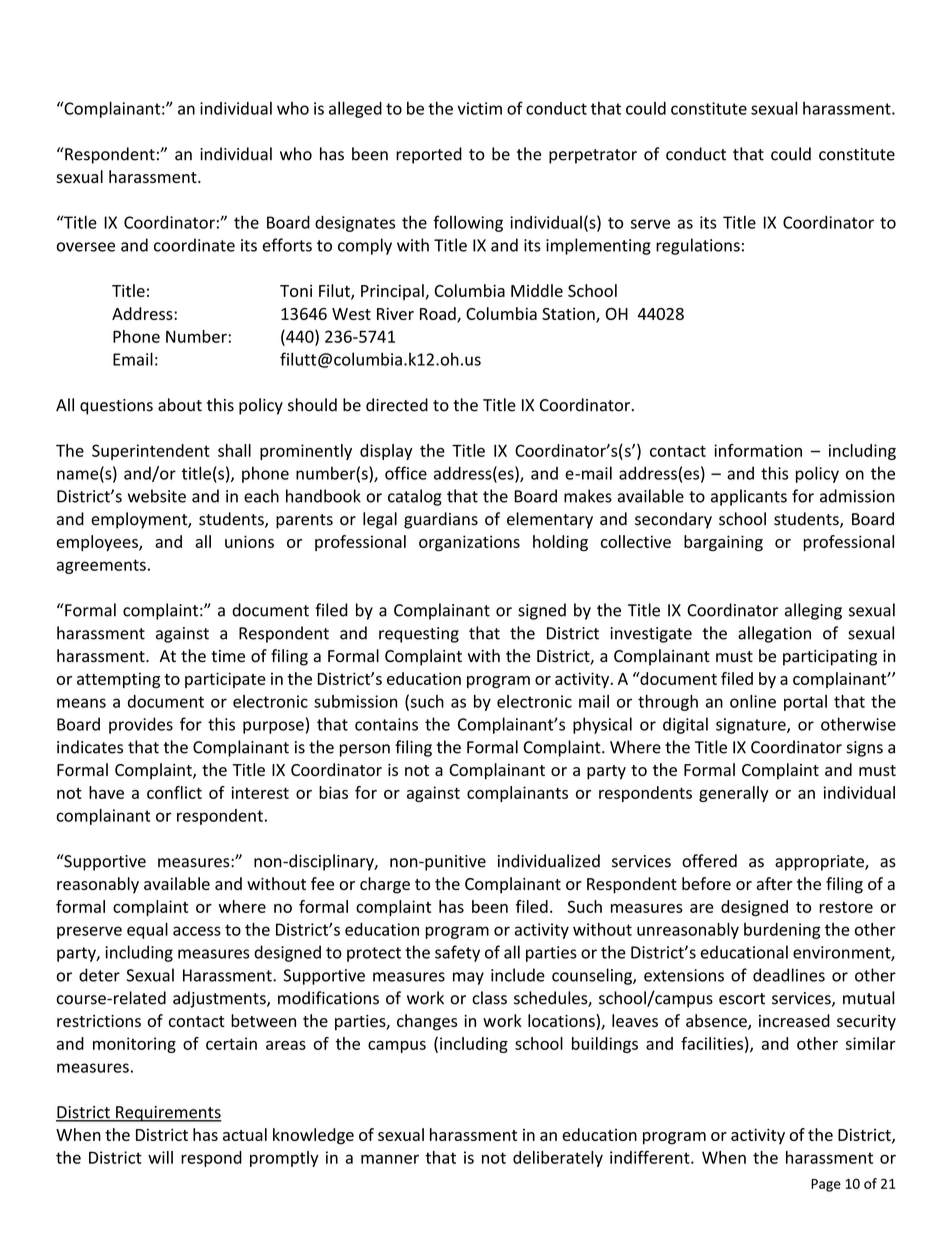  I want to click on Page, so click(826, 1185).
